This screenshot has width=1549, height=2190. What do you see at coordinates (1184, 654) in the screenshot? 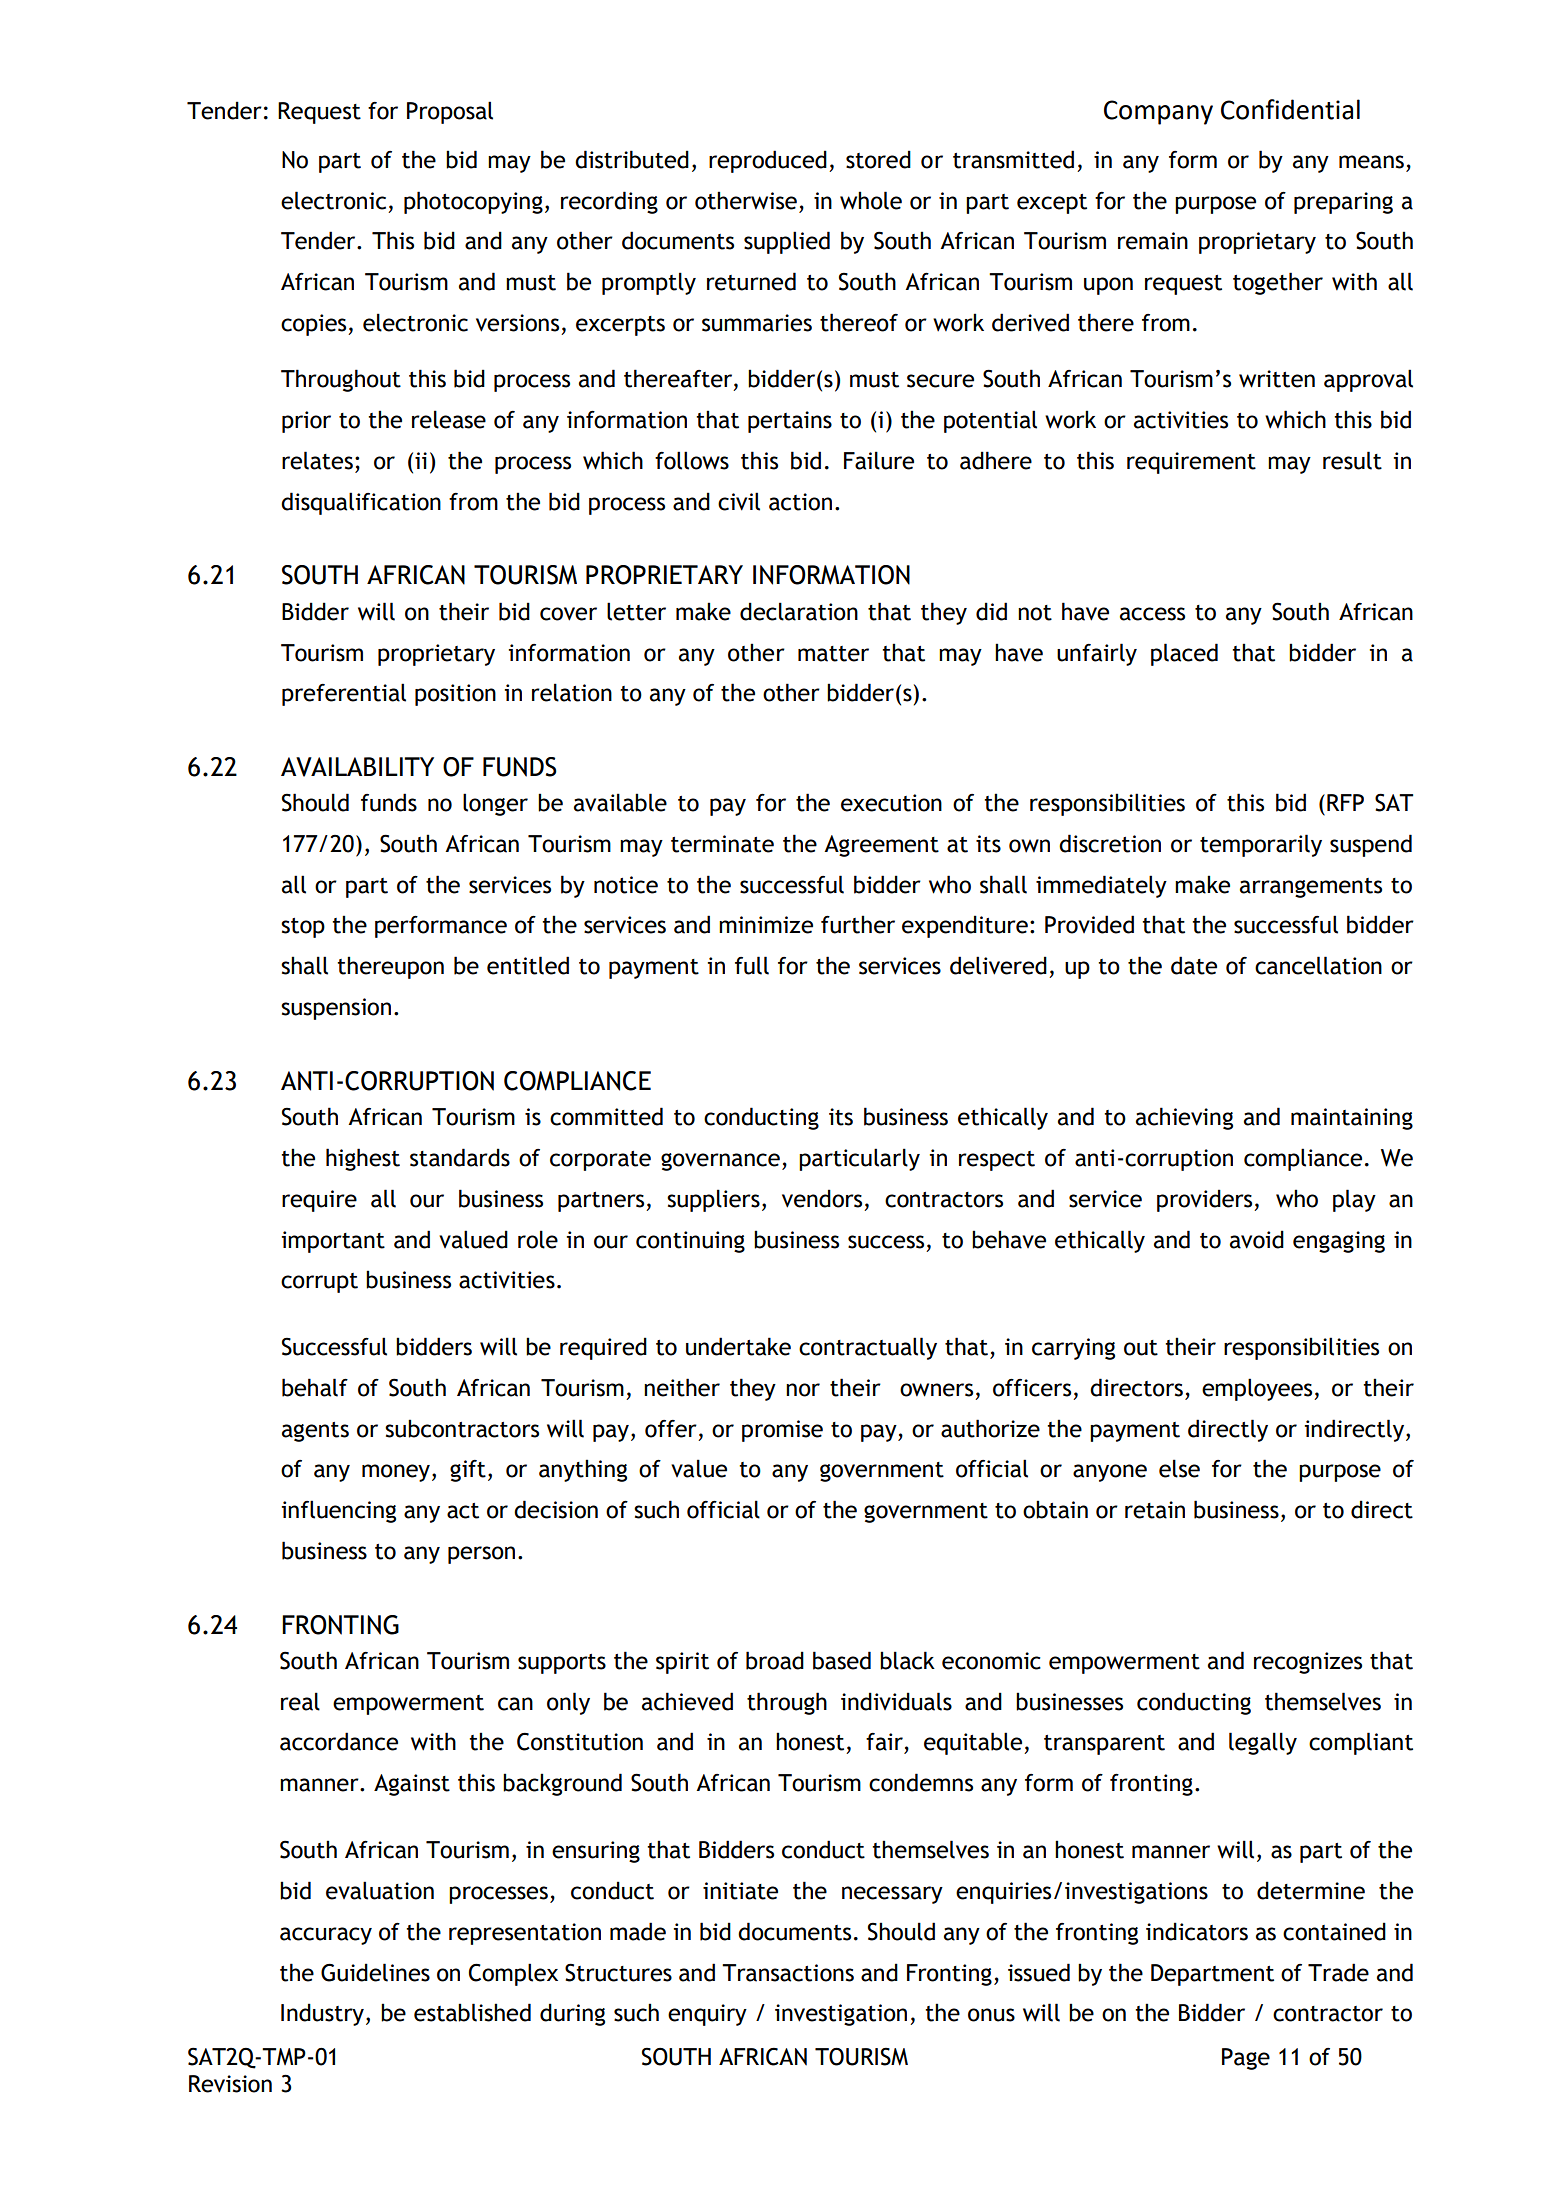
I see `placed` at bounding box center [1184, 654].
